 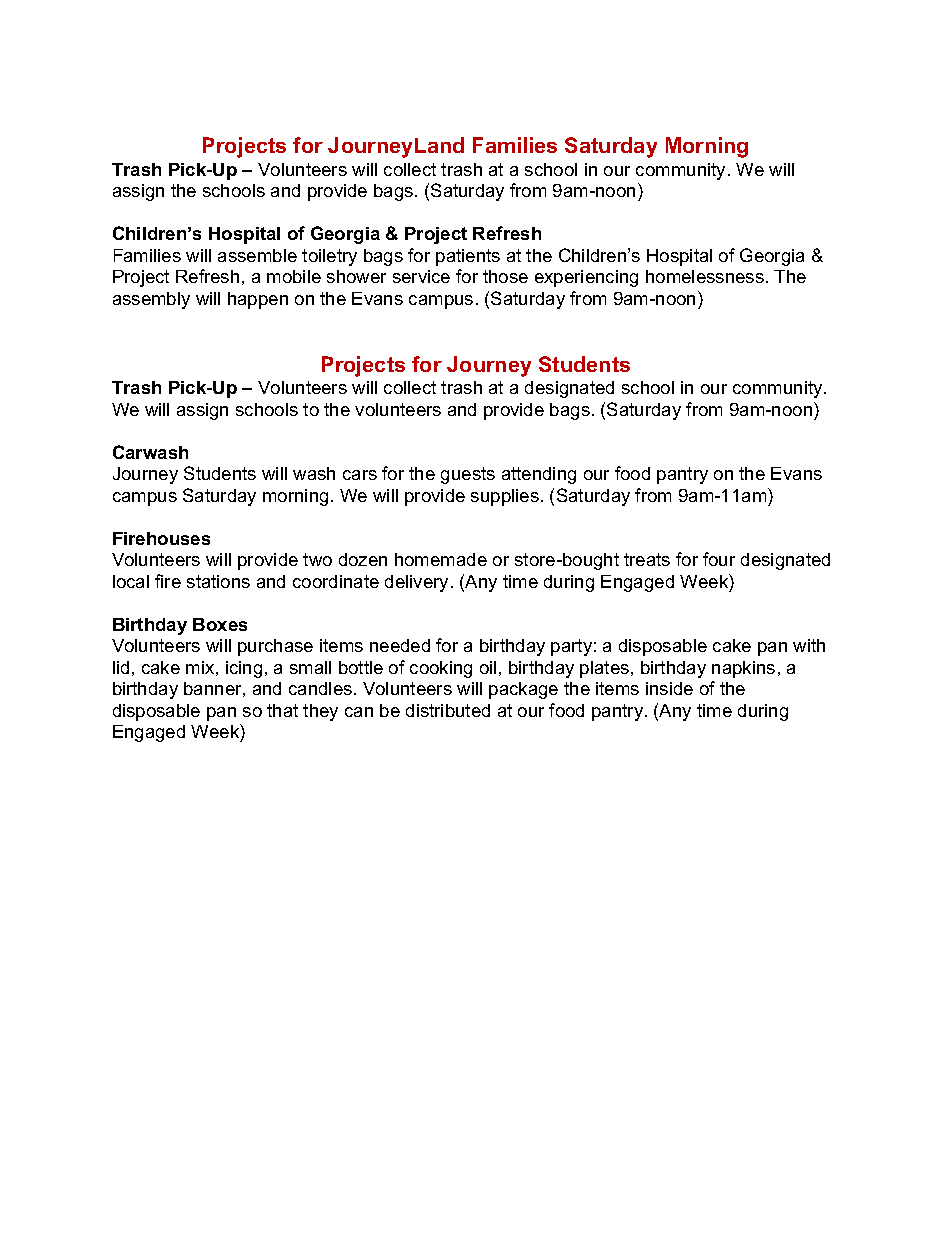 What do you see at coordinates (257, 255) in the screenshot?
I see `assemble` at bounding box center [257, 255].
